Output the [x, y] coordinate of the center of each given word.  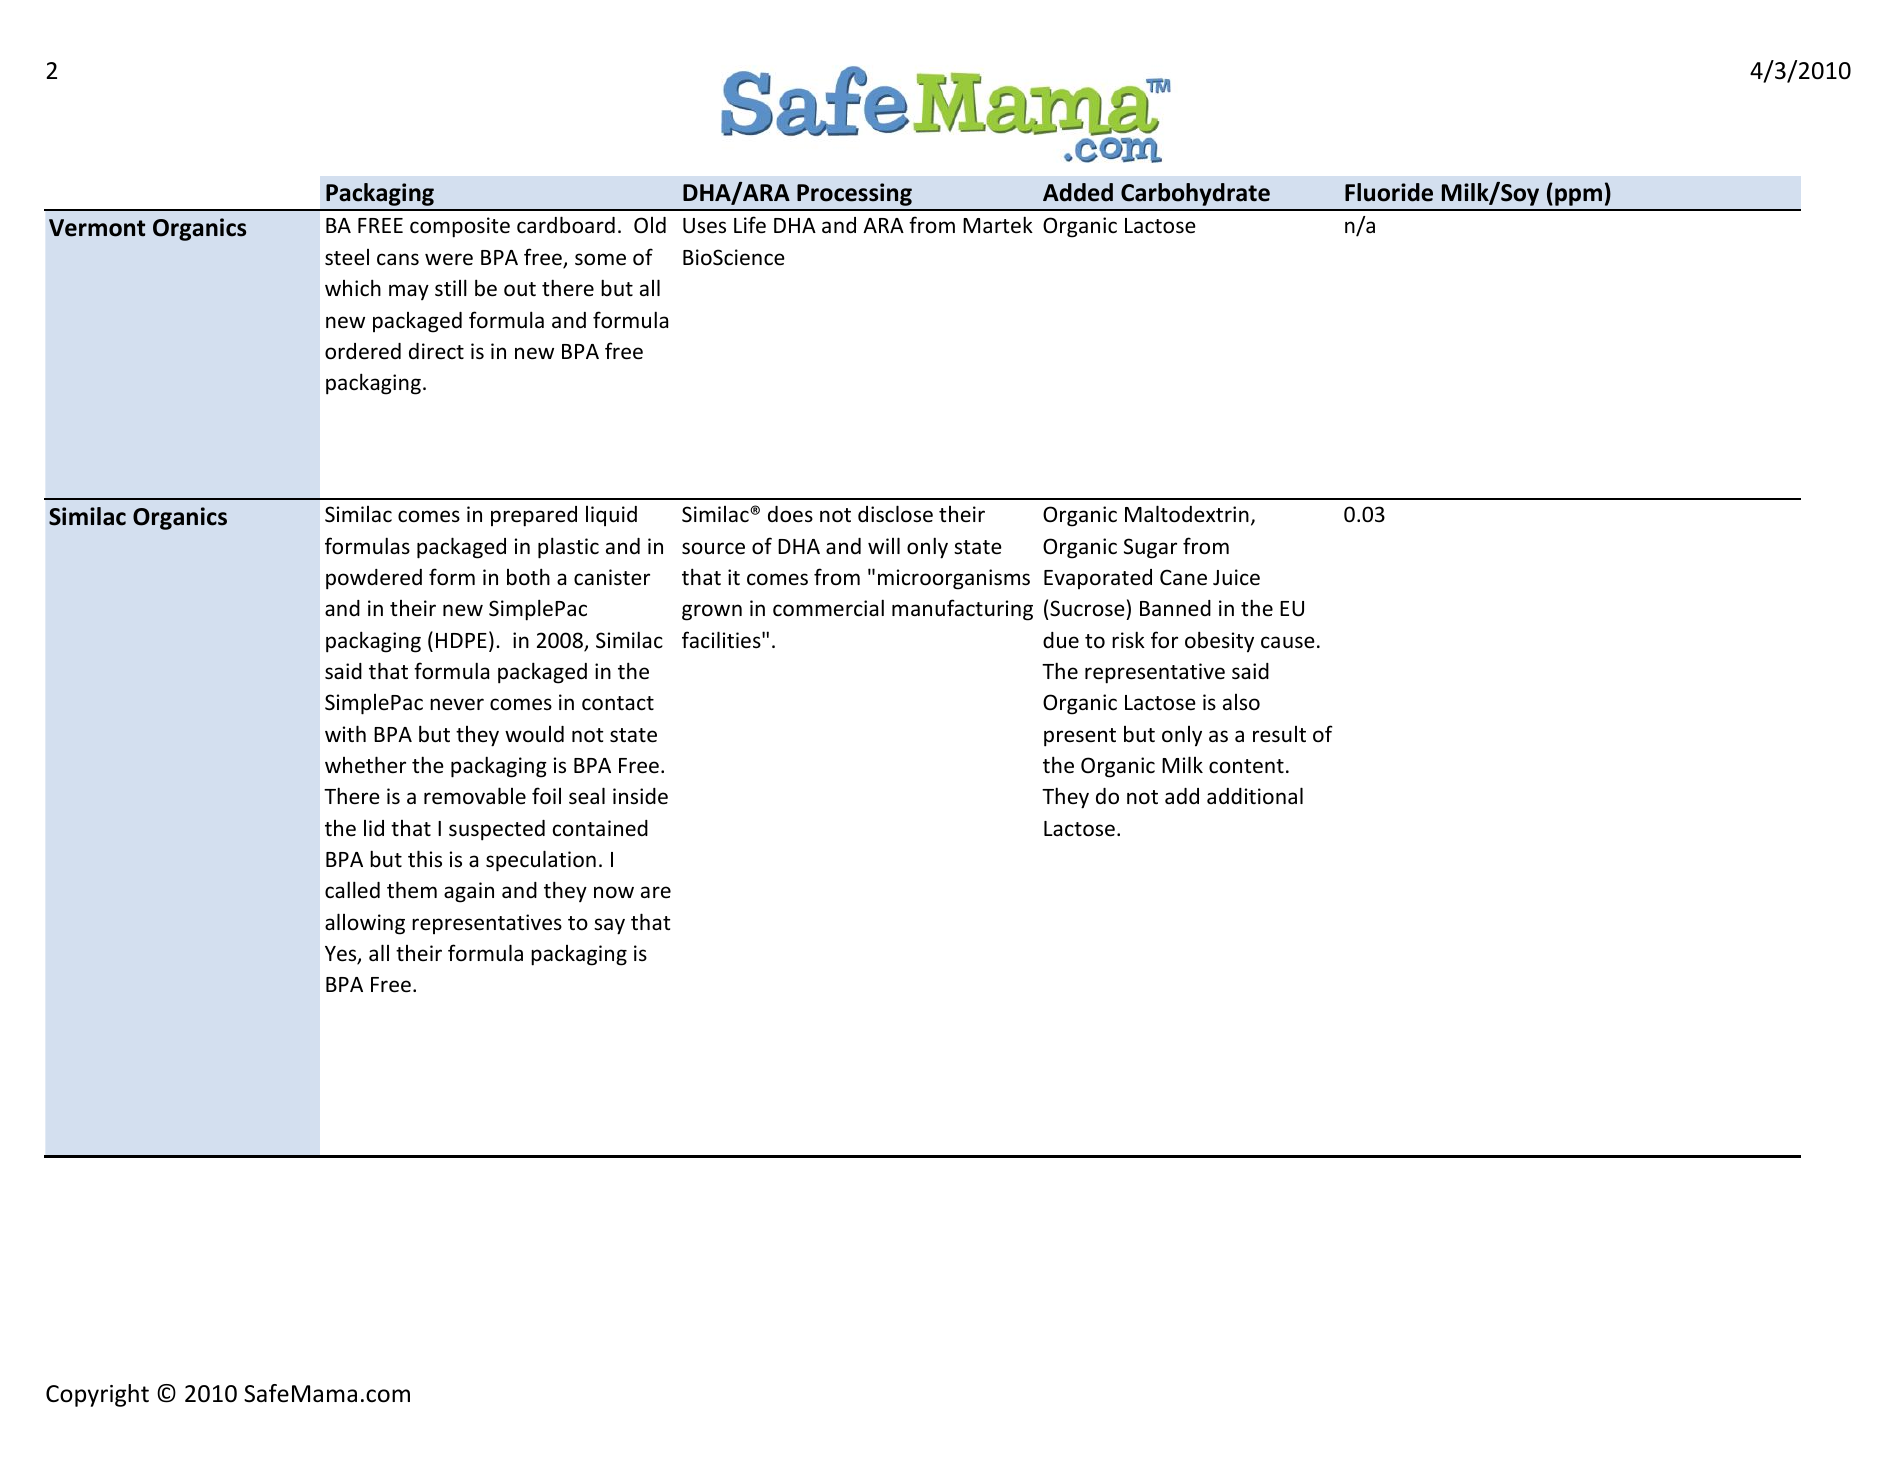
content [1246, 766]
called [352, 889]
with [345, 733]
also [1241, 702]
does [790, 514]
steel [347, 257]
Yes [342, 955]
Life [750, 225]
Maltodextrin [1187, 514]
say [609, 926]
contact [618, 703]
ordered [363, 351]
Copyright [97, 1395]
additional [1255, 795]
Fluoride [1389, 192]
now [614, 892]
